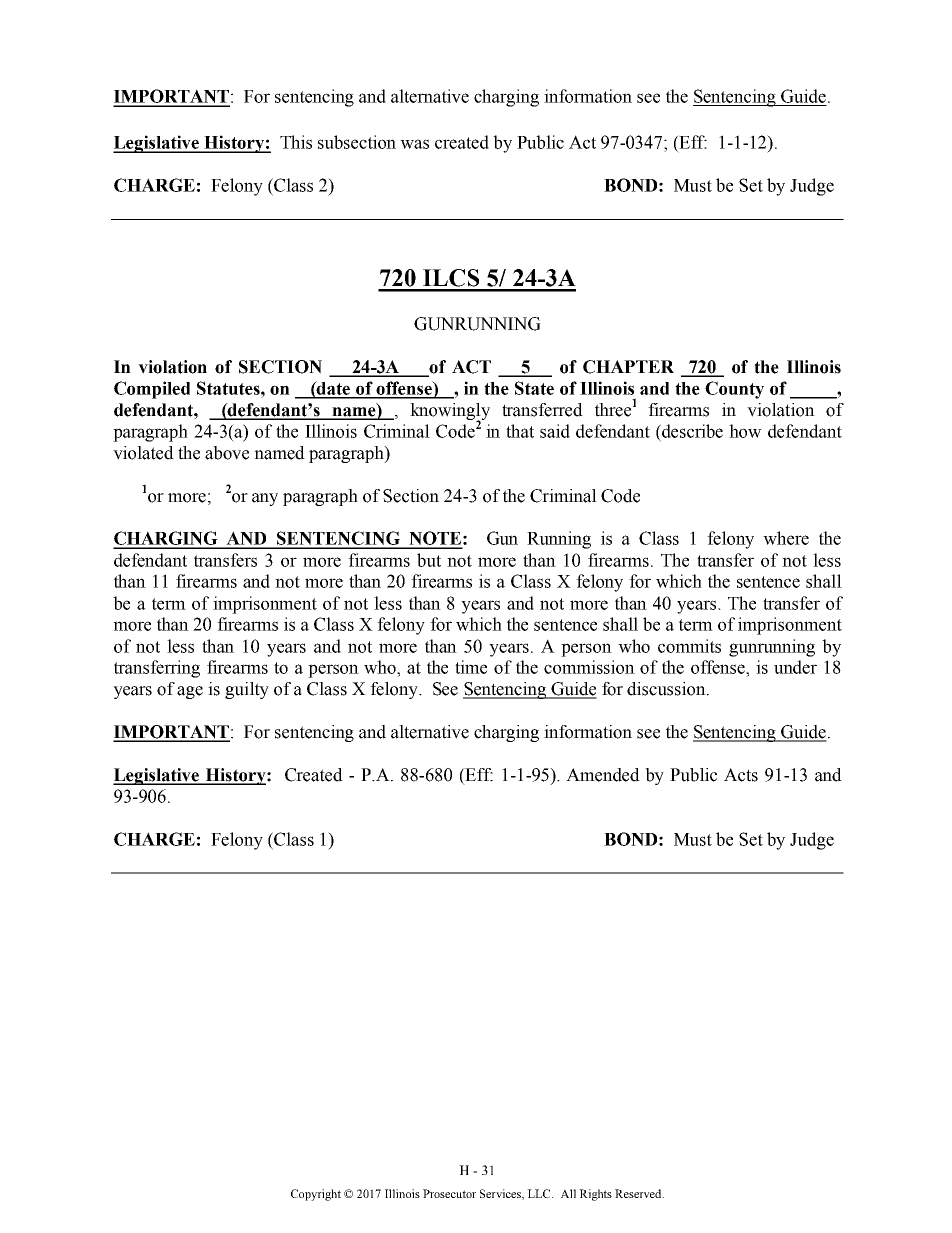  What do you see at coordinates (639, 1193) in the document?
I see `Reserved` at bounding box center [639, 1193].
